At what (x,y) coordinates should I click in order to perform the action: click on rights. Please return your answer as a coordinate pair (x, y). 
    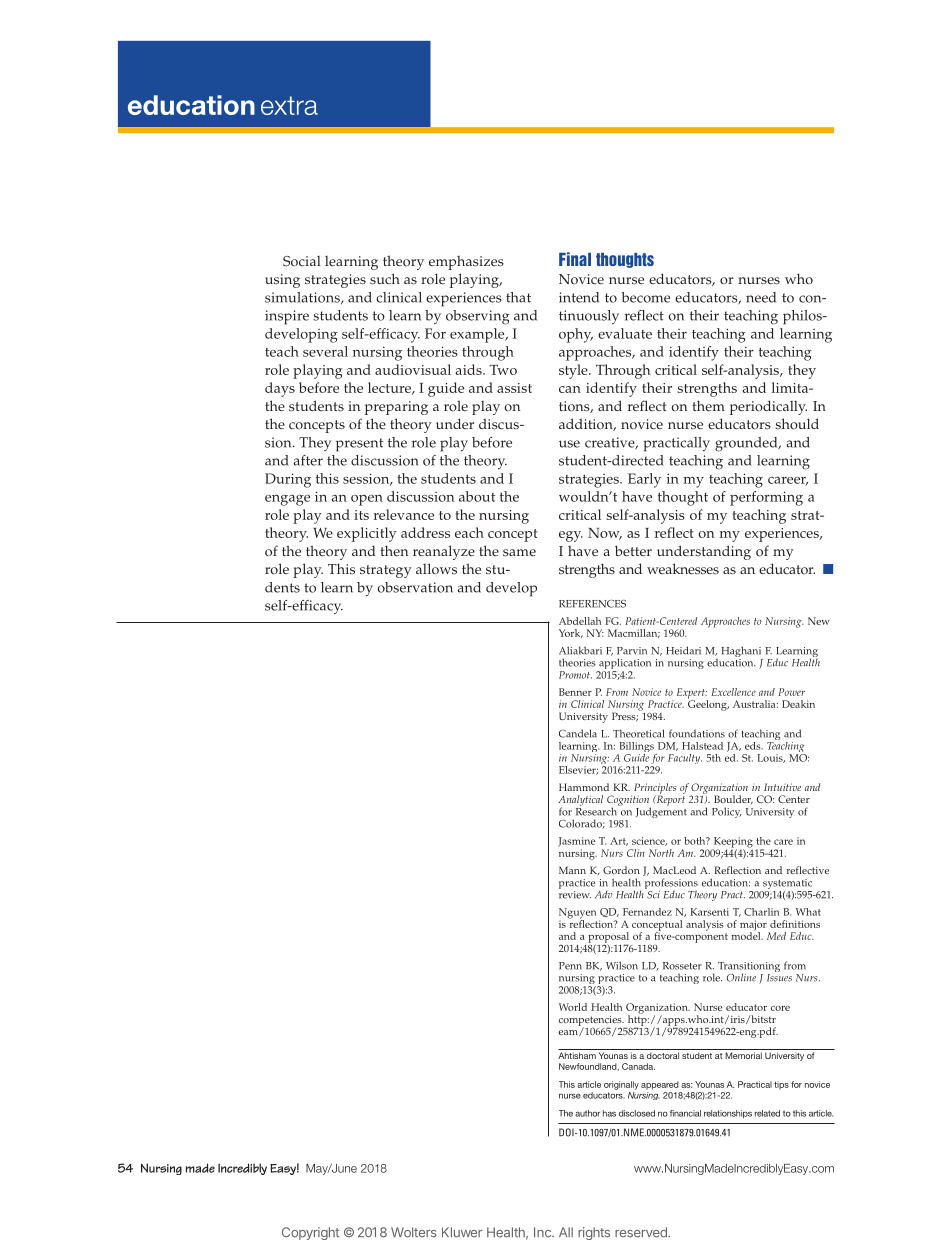
    Looking at the image, I should click on (594, 1233).
